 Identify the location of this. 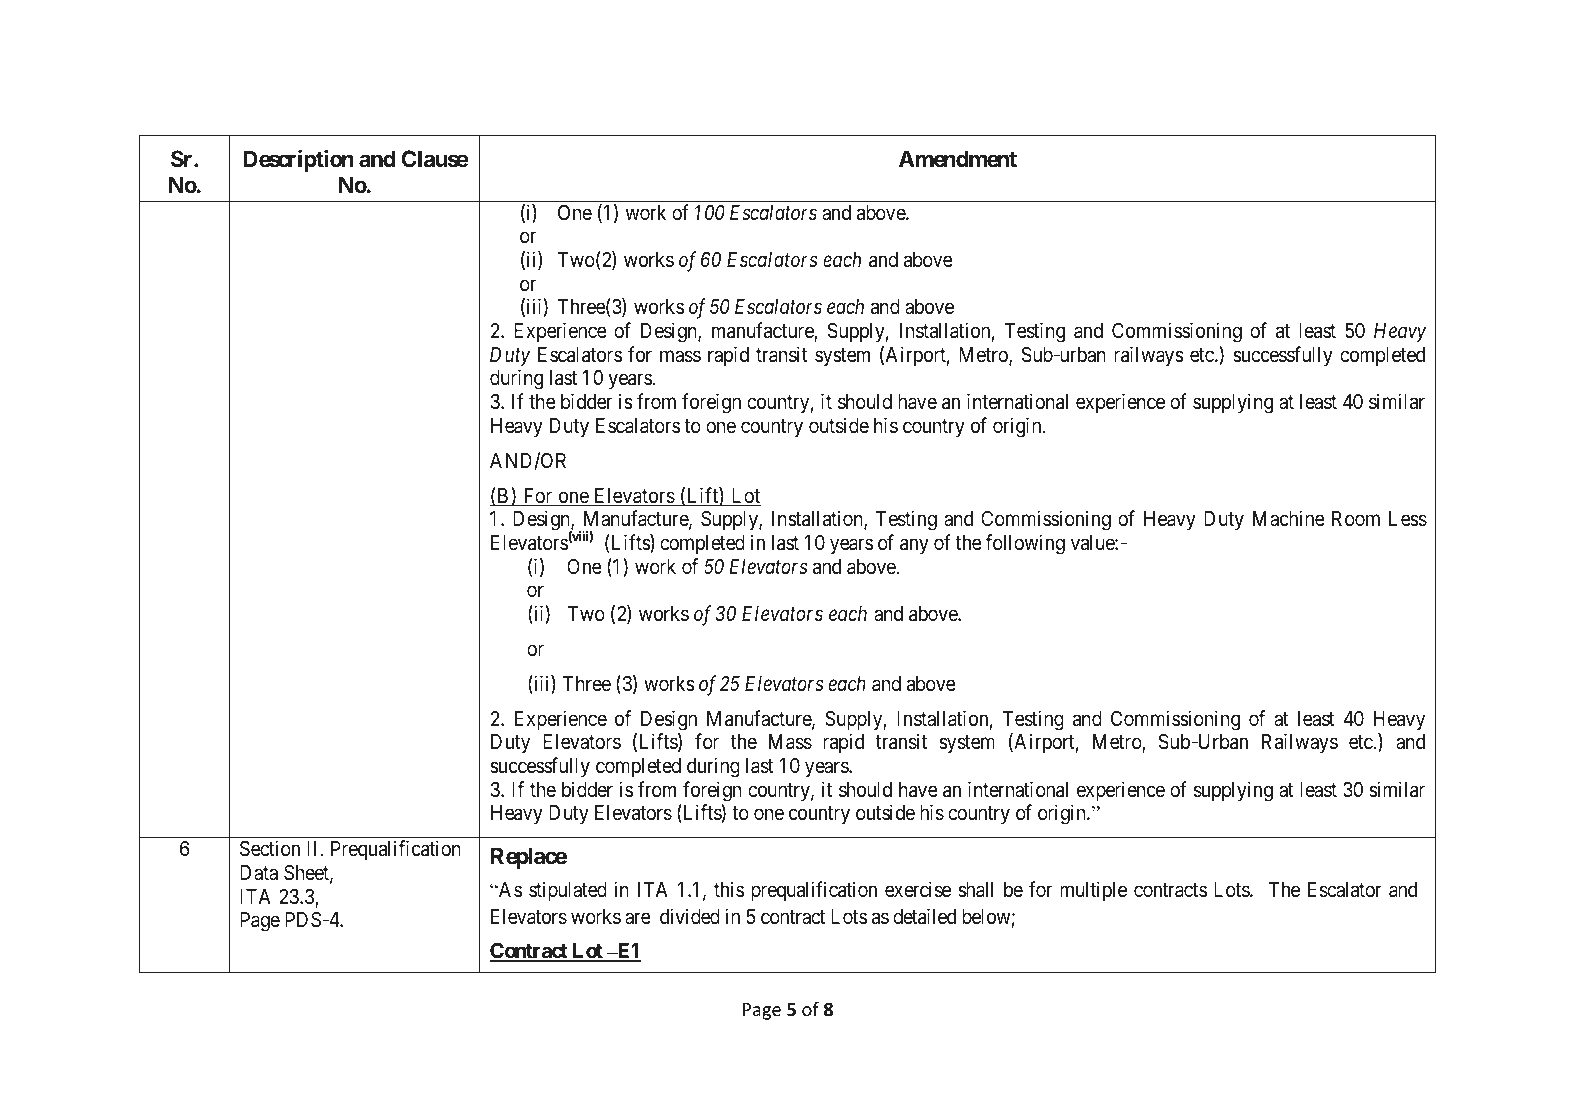
(729, 889).
